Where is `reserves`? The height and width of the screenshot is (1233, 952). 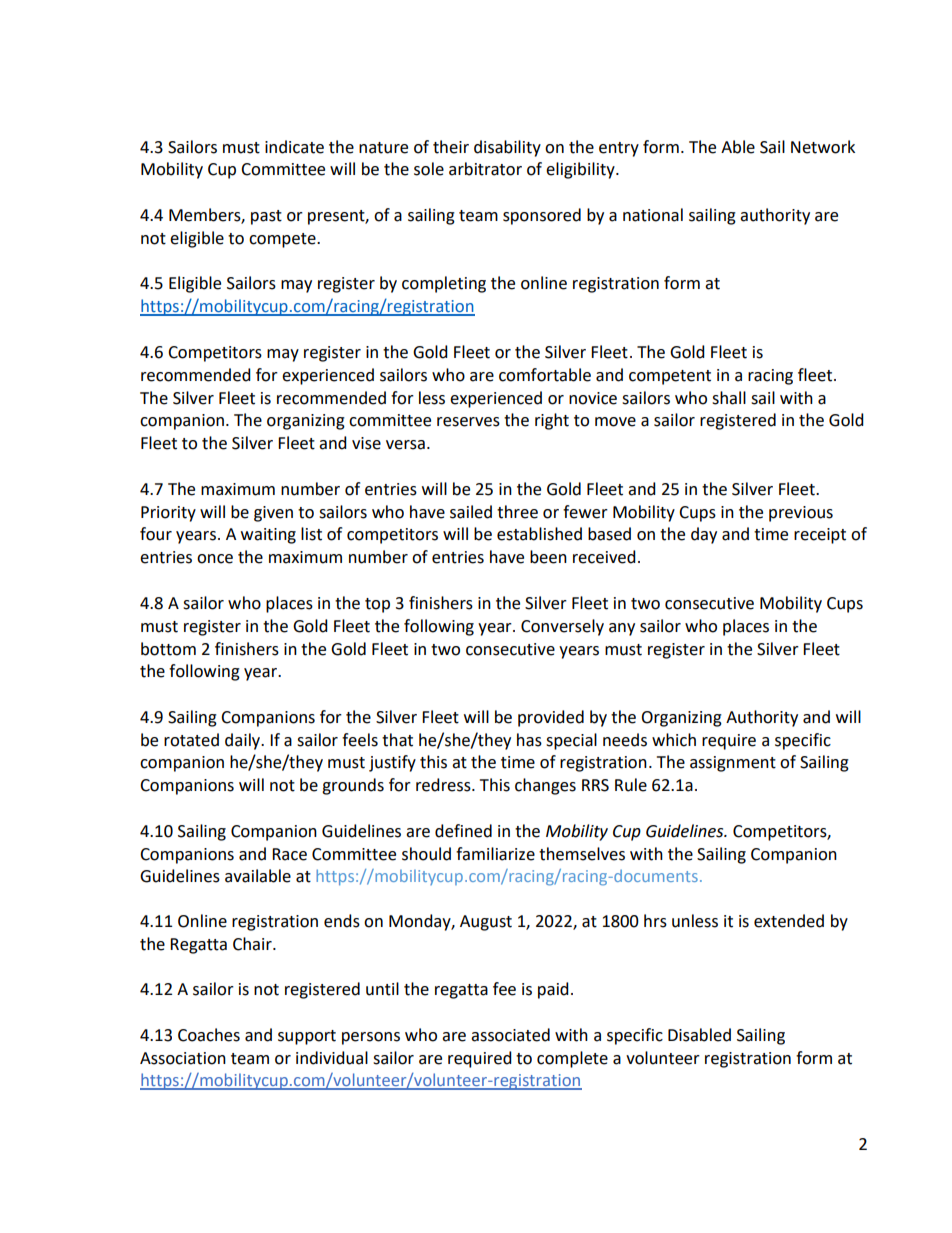 reserves is located at coordinates (468, 422).
